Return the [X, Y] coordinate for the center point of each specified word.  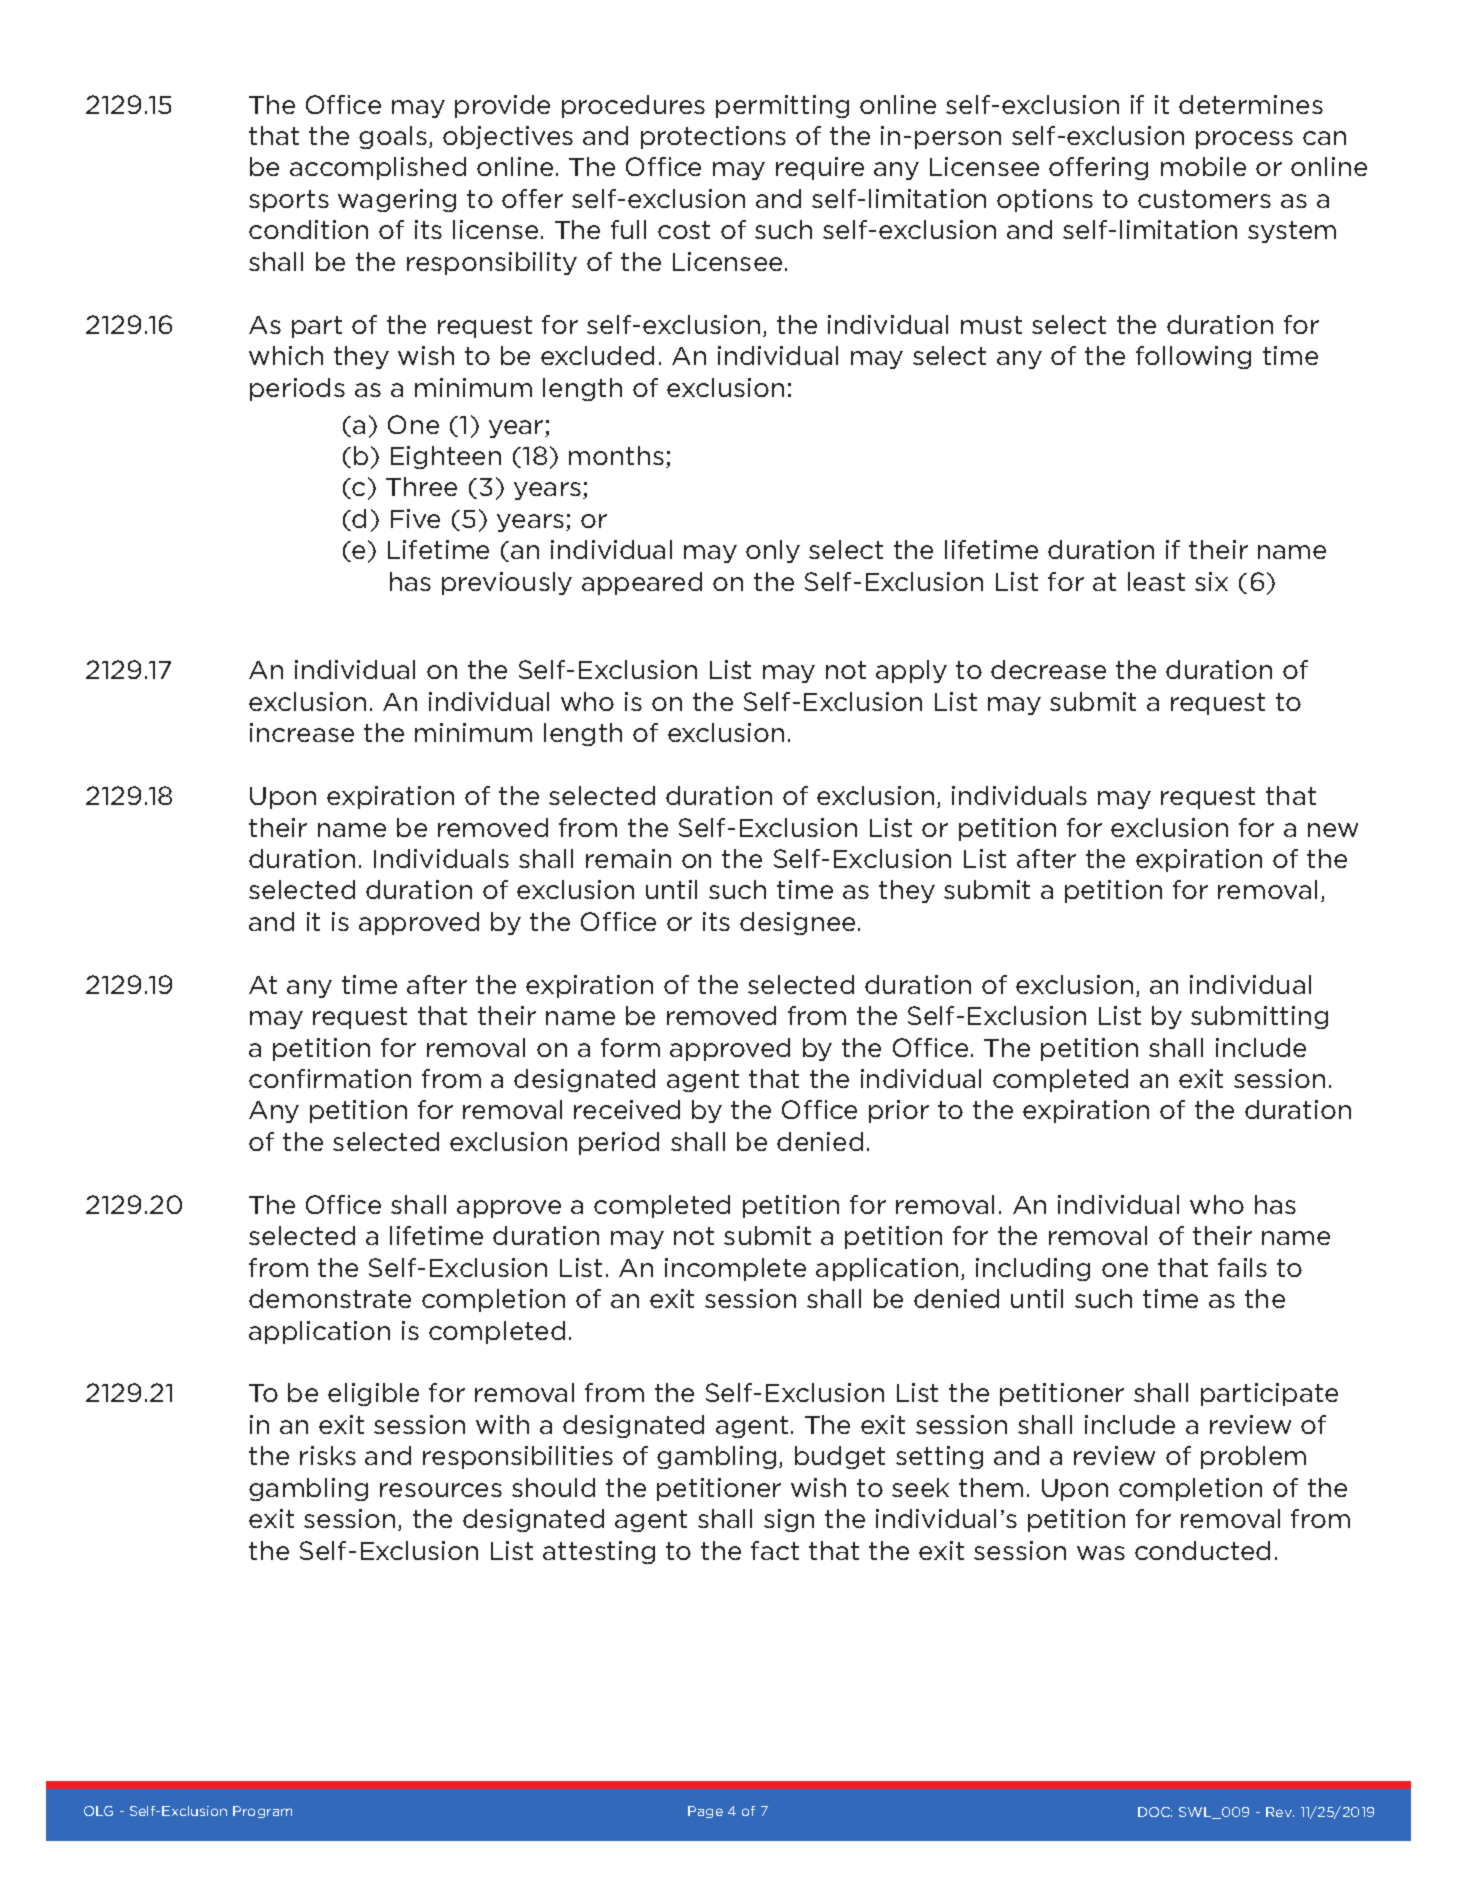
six [1211, 581]
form [630, 1047]
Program [262, 1812]
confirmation [330, 1078]
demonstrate [330, 1298]
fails [1242, 1267]
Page [705, 1812]
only [773, 551]
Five [415, 518]
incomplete [735, 1269]
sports [289, 201]
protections [713, 137]
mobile [1203, 166]
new [1333, 830]
